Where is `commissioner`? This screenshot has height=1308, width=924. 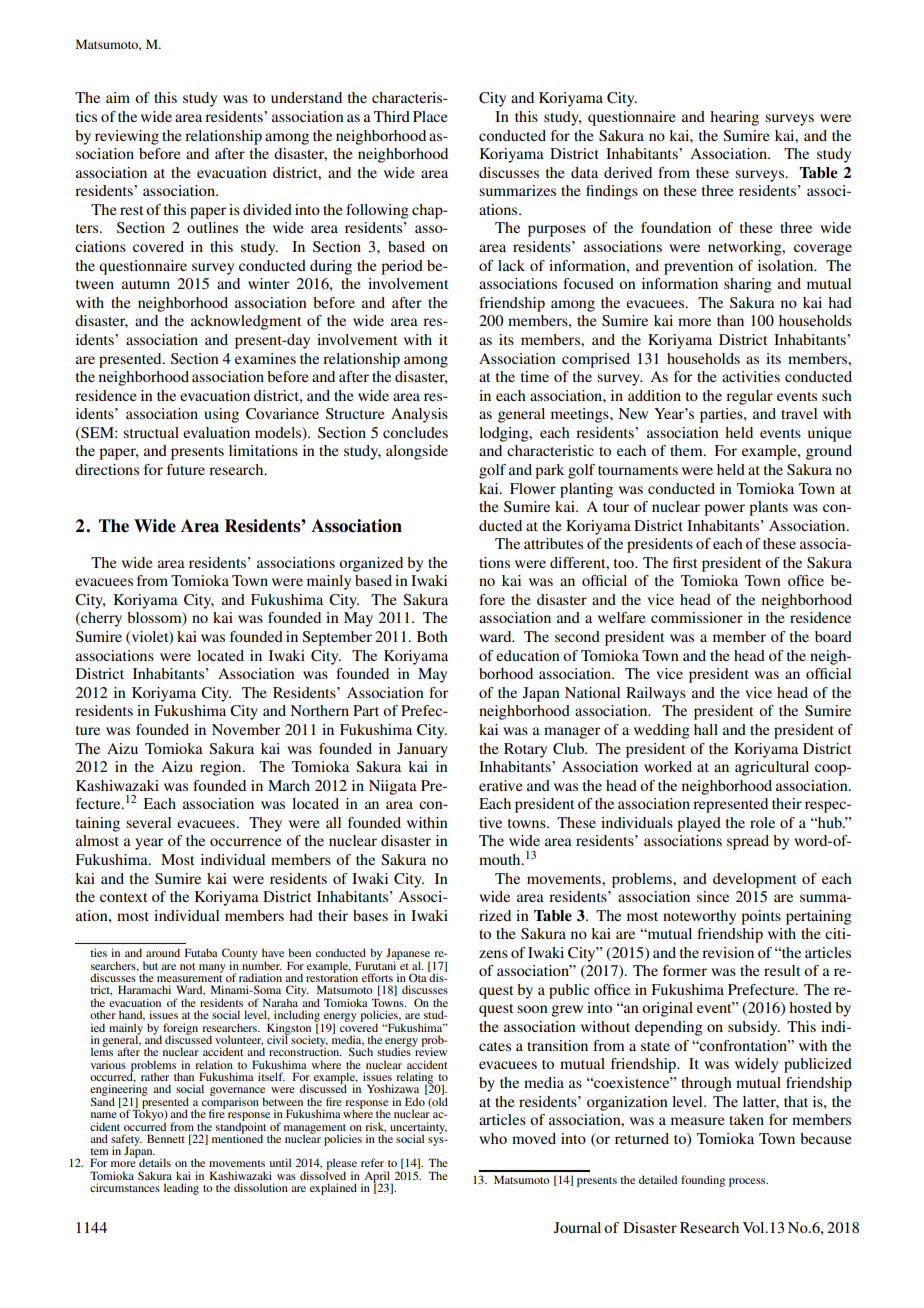
commissioner is located at coordinates (697, 617).
